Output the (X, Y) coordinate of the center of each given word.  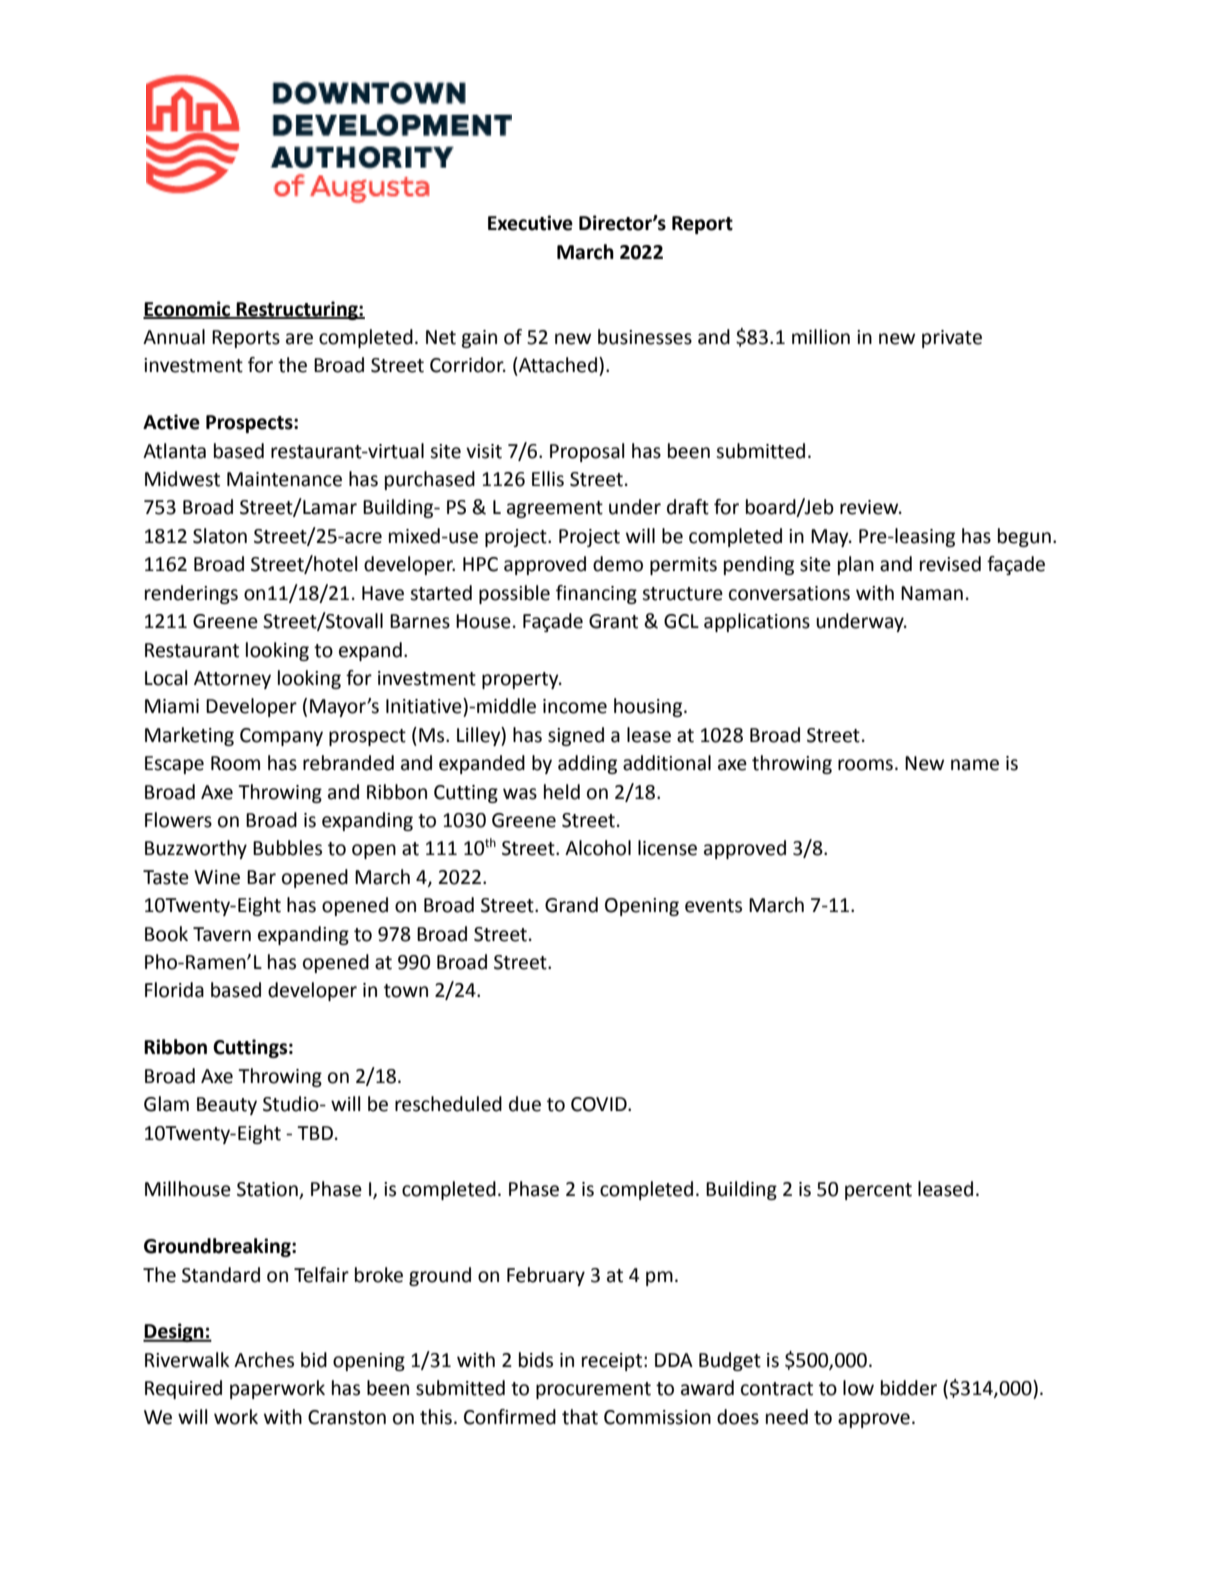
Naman (932, 593)
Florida (174, 990)
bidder (909, 1388)
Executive (530, 223)
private (952, 339)
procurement (593, 1390)
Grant (613, 621)
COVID (600, 1104)
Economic (188, 309)
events (713, 906)
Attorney (232, 680)
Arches (264, 1360)
